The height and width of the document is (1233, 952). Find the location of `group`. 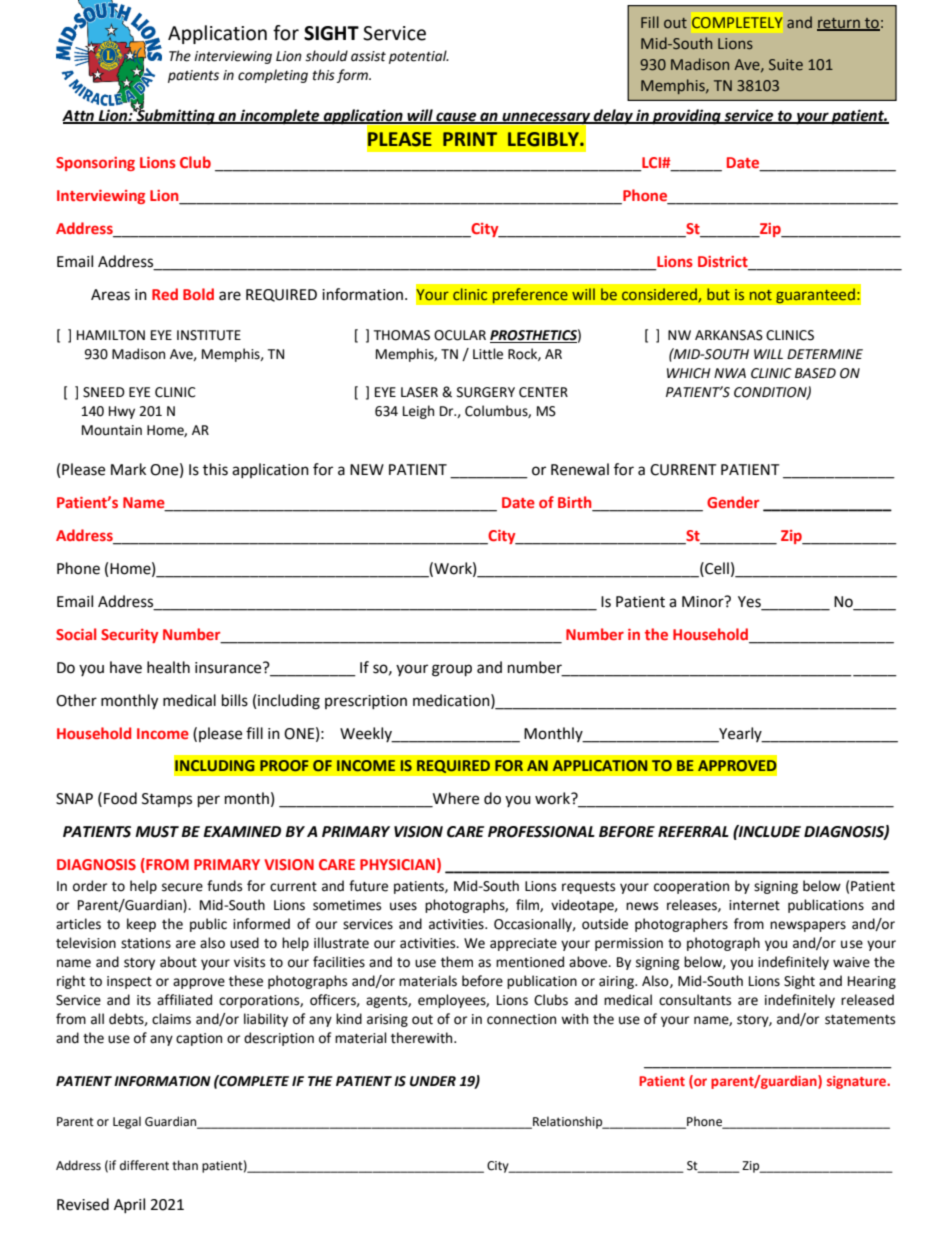

group is located at coordinates (452, 670).
